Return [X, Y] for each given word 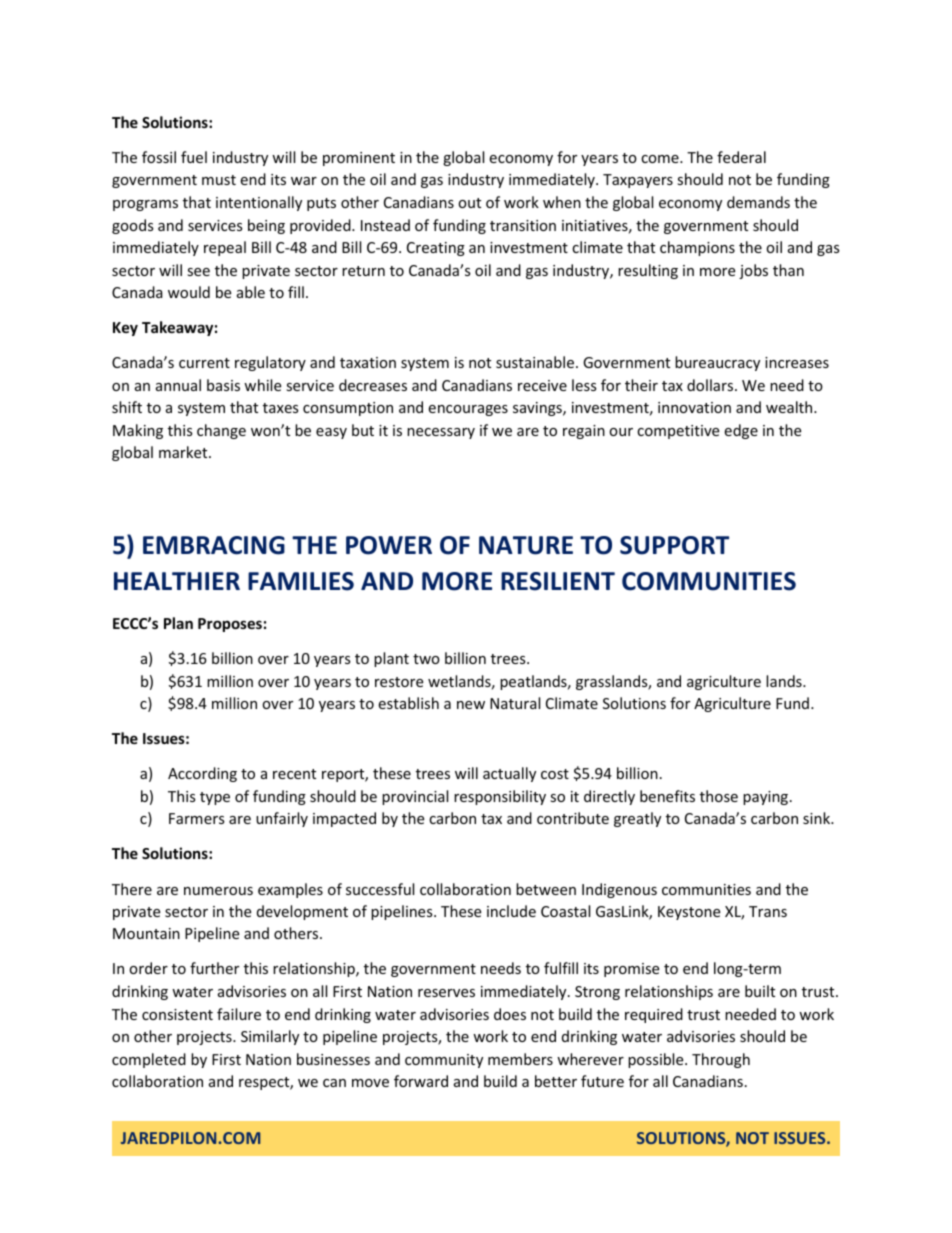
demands [758, 202]
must [219, 180]
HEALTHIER [177, 581]
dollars [711, 385]
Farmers [197, 818]
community [444, 1061]
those [719, 796]
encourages [468, 410]
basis [223, 385]
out [469, 203]
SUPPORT [674, 545]
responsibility [500, 797]
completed [149, 1060]
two [426, 659]
